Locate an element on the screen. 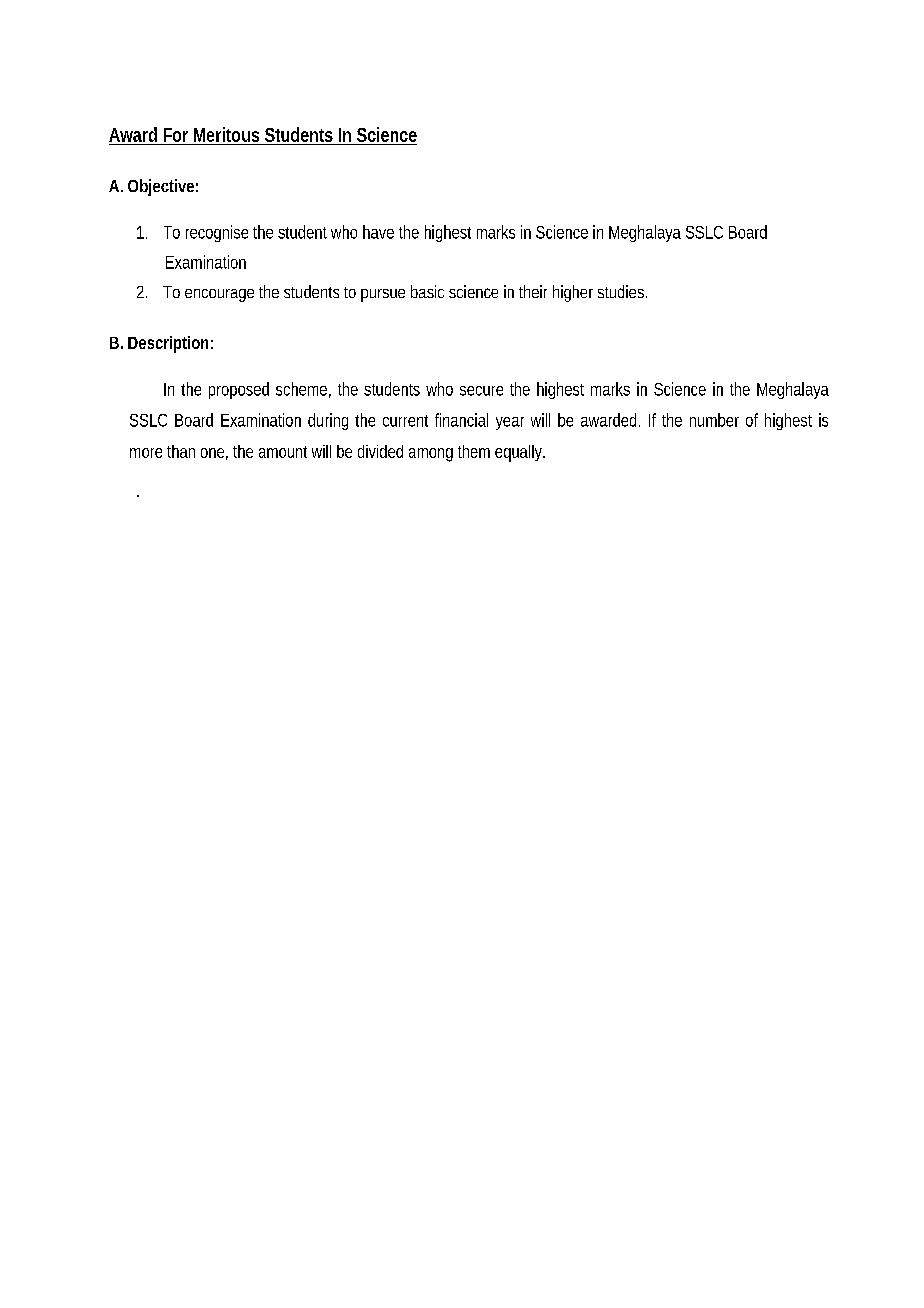 The height and width of the screenshot is (1308, 924). pursue is located at coordinates (383, 295).
